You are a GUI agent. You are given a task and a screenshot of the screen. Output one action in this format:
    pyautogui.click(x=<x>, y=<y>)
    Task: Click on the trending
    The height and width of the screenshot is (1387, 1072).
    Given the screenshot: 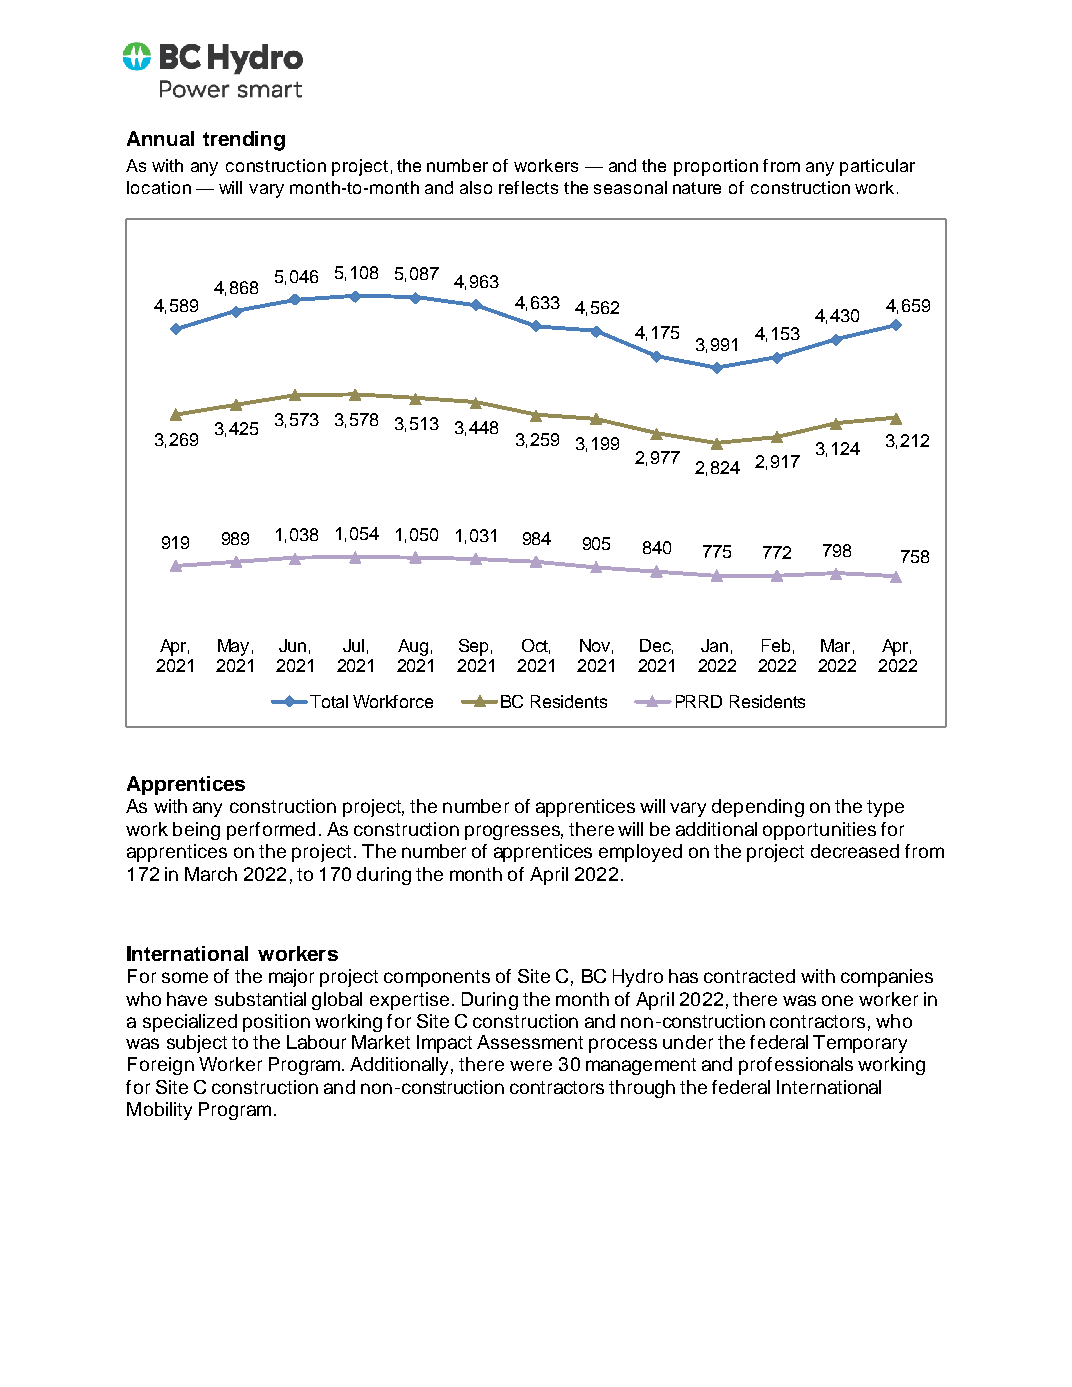 What is the action you would take?
    pyautogui.click(x=244, y=141)
